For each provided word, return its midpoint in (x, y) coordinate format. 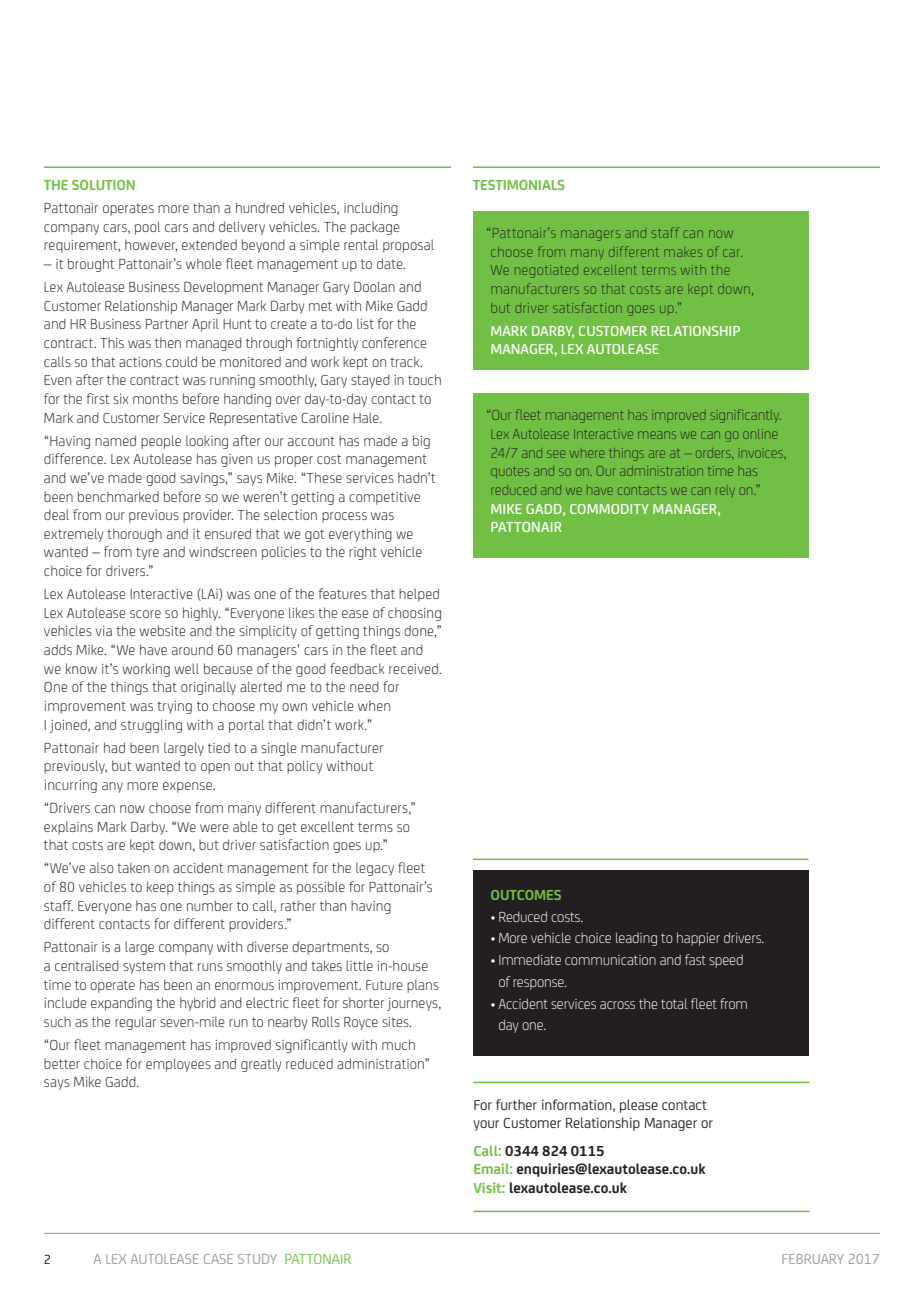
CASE (218, 1259)
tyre (147, 553)
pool (147, 228)
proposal (408, 246)
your (486, 1125)
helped (419, 595)
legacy (375, 869)
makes (683, 253)
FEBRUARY (813, 1259)
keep (160, 888)
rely (725, 491)
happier (698, 939)
